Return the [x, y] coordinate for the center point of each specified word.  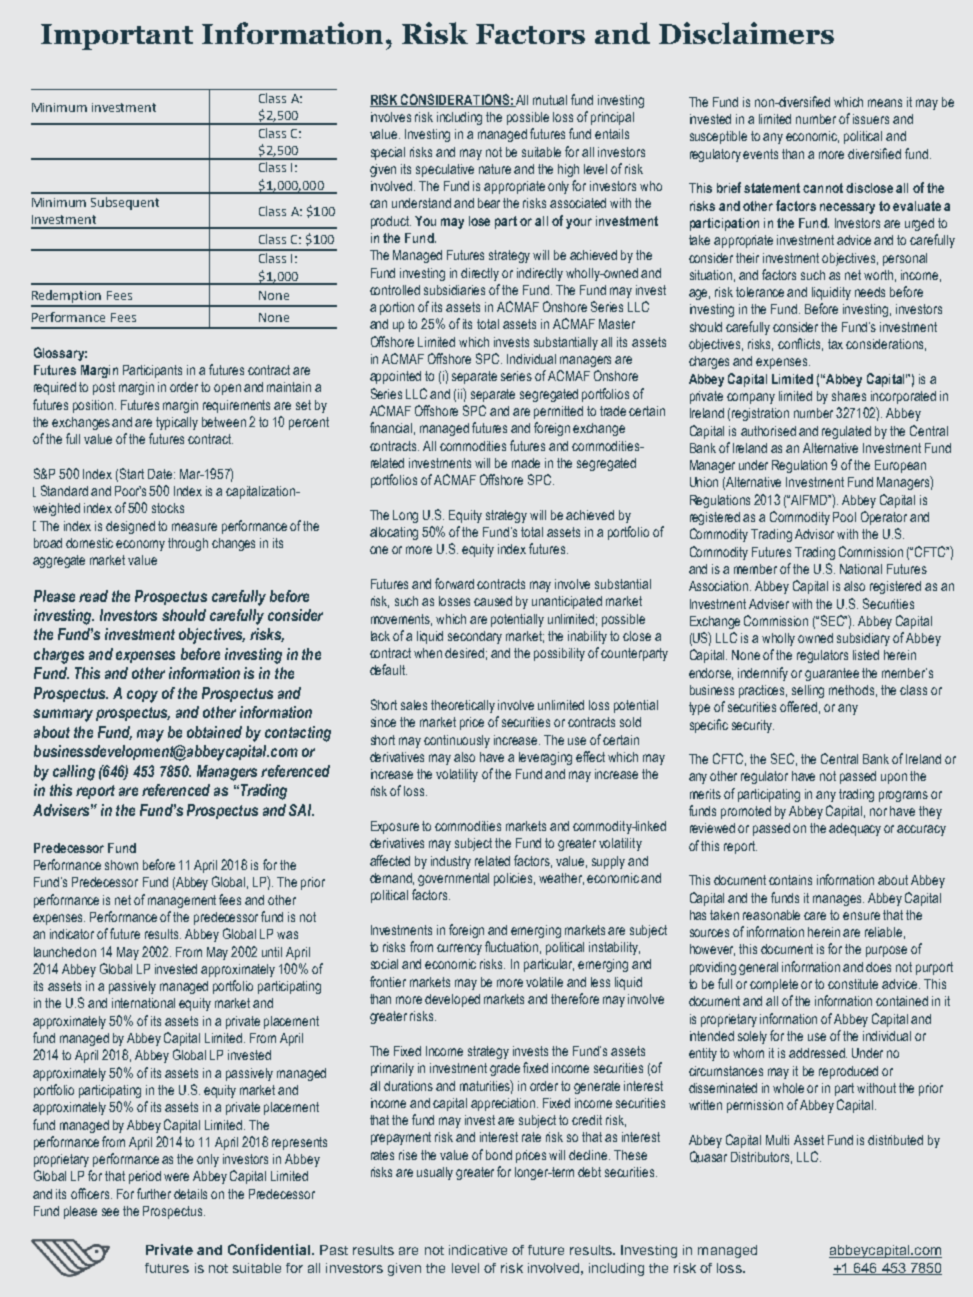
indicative [478, 1250]
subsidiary [863, 639]
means [885, 103]
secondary [475, 637]
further [154, 1193]
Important [117, 37]
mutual [550, 100]
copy [142, 696]
